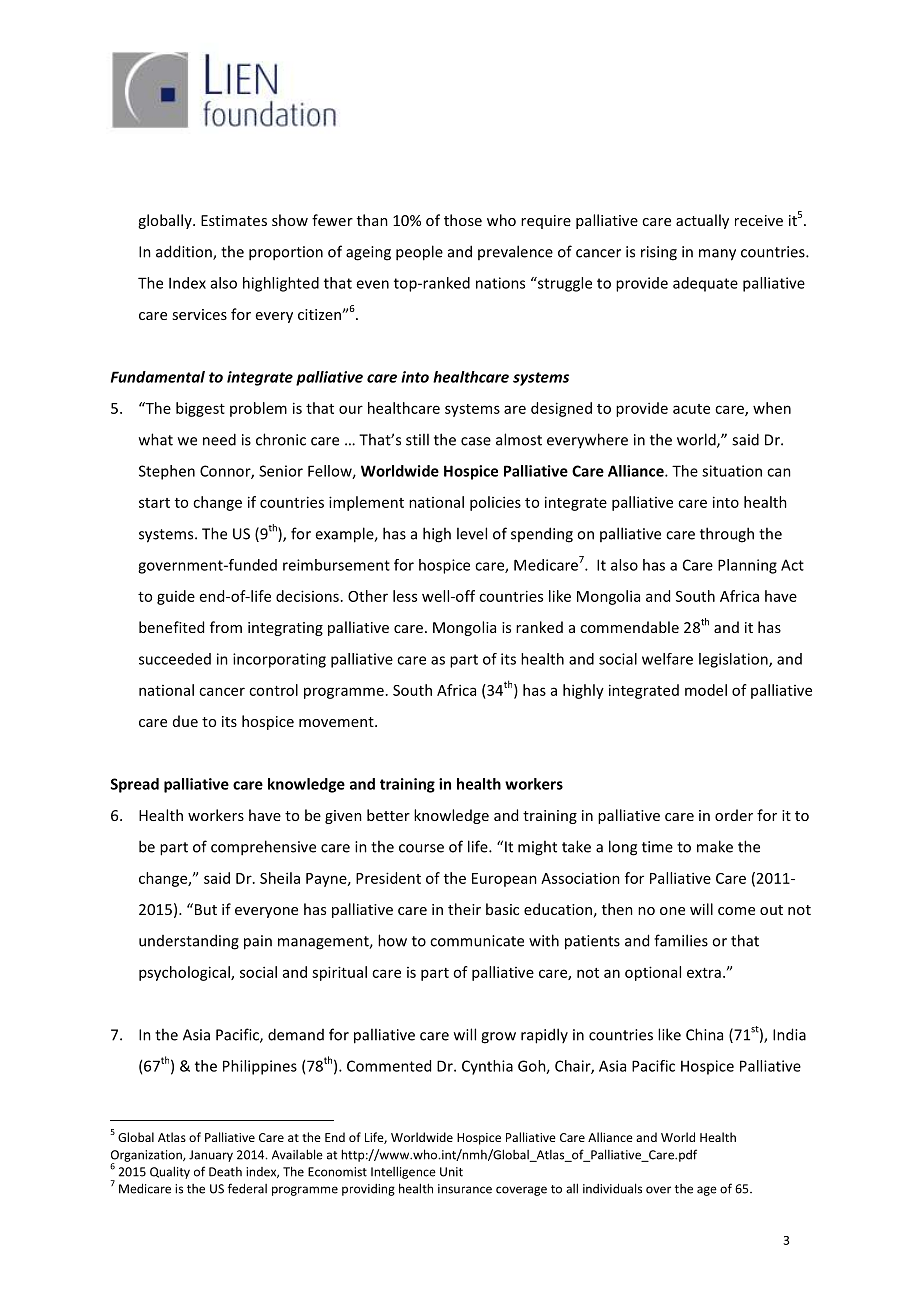 The width and height of the image is (924, 1309). I want to click on movement, so click(337, 722).
